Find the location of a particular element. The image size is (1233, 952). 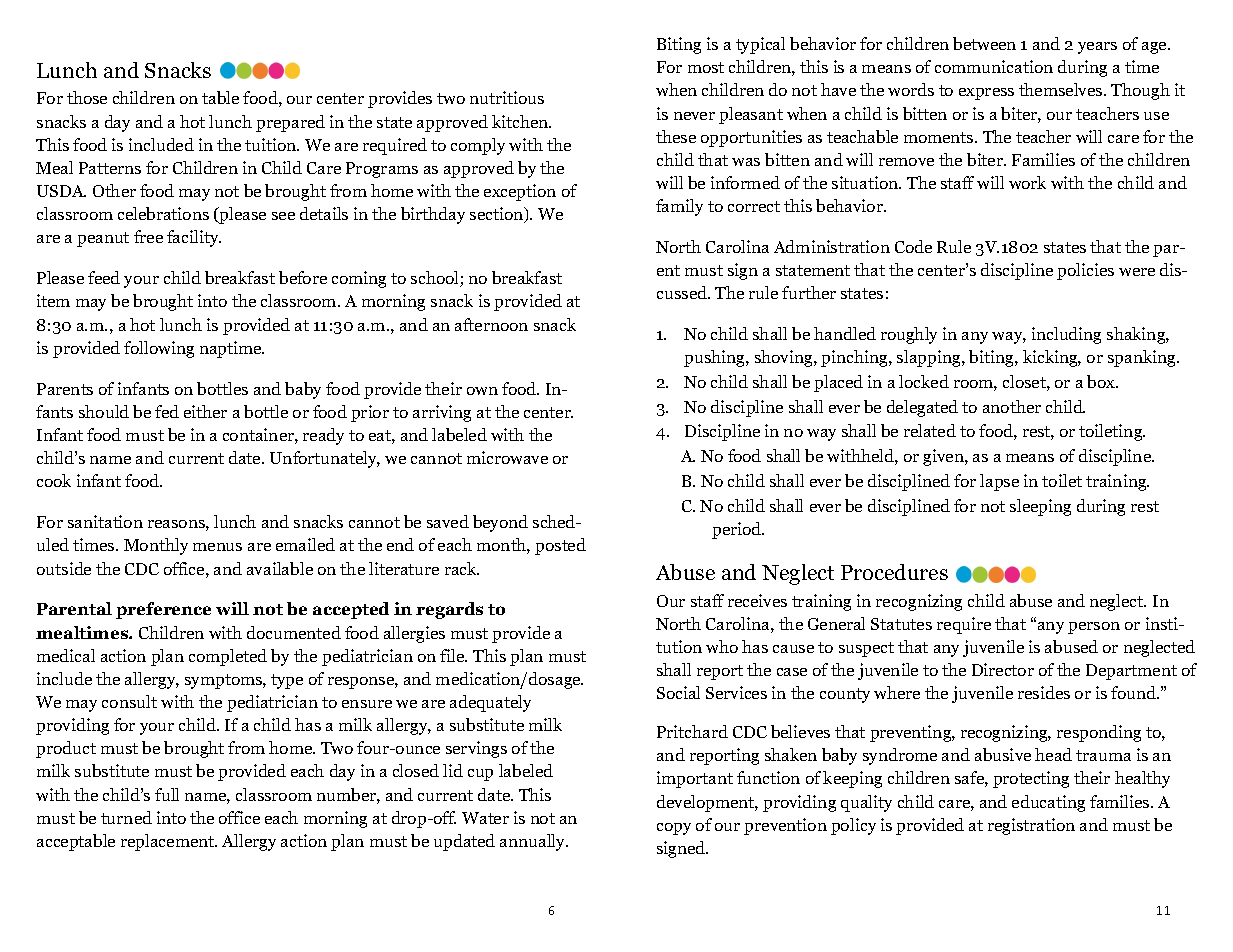

most is located at coordinates (706, 67).
